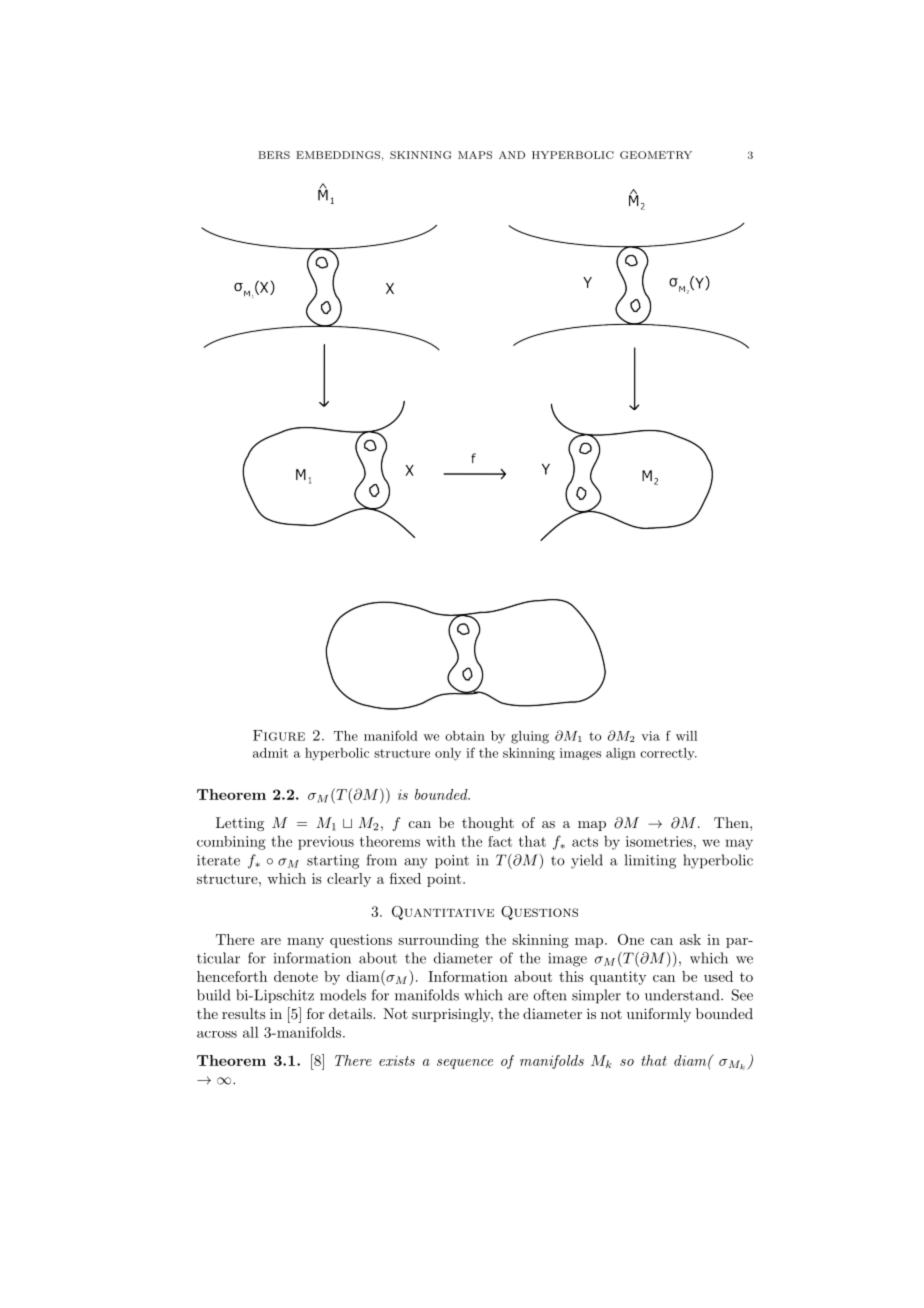 This screenshot has width=924, height=1308. What do you see at coordinates (338, 155) in the screenshot?
I see `EMBEDDINGS` at bounding box center [338, 155].
